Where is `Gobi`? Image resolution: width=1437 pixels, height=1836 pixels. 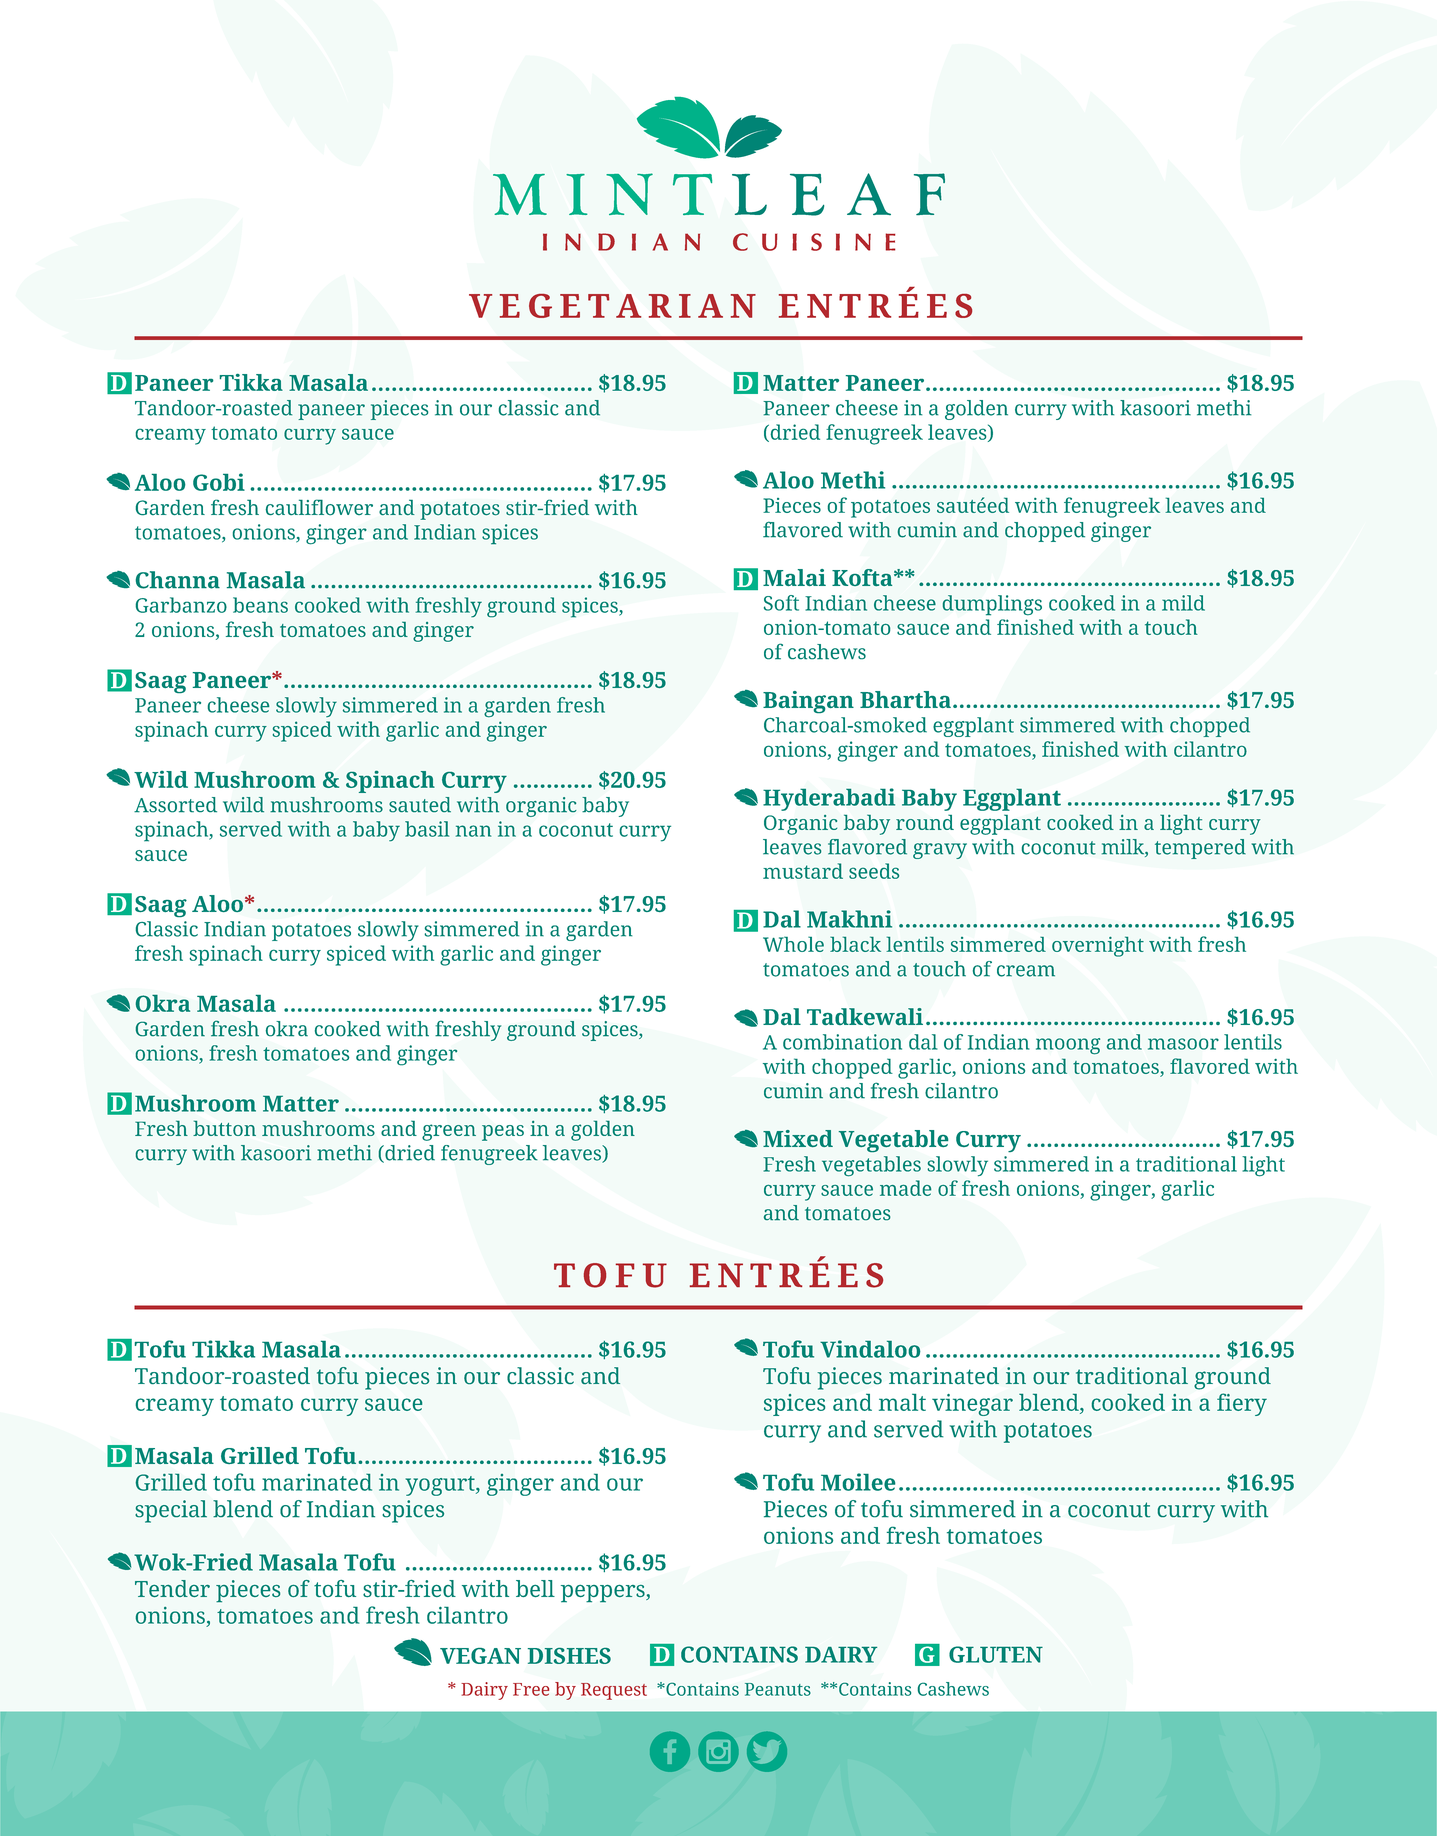 Gobi is located at coordinates (219, 482).
